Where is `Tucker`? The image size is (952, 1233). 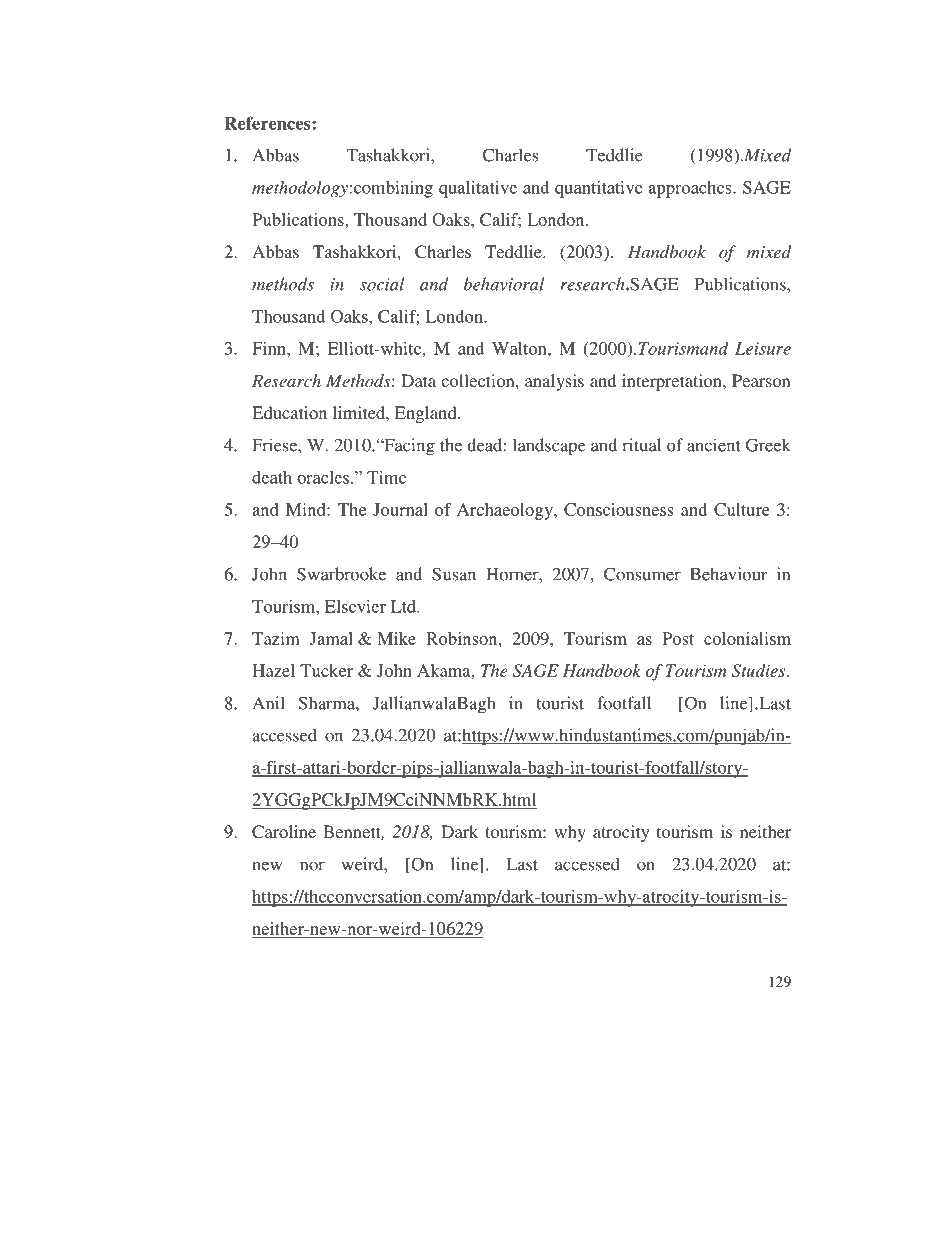
Tucker is located at coordinates (326, 670).
